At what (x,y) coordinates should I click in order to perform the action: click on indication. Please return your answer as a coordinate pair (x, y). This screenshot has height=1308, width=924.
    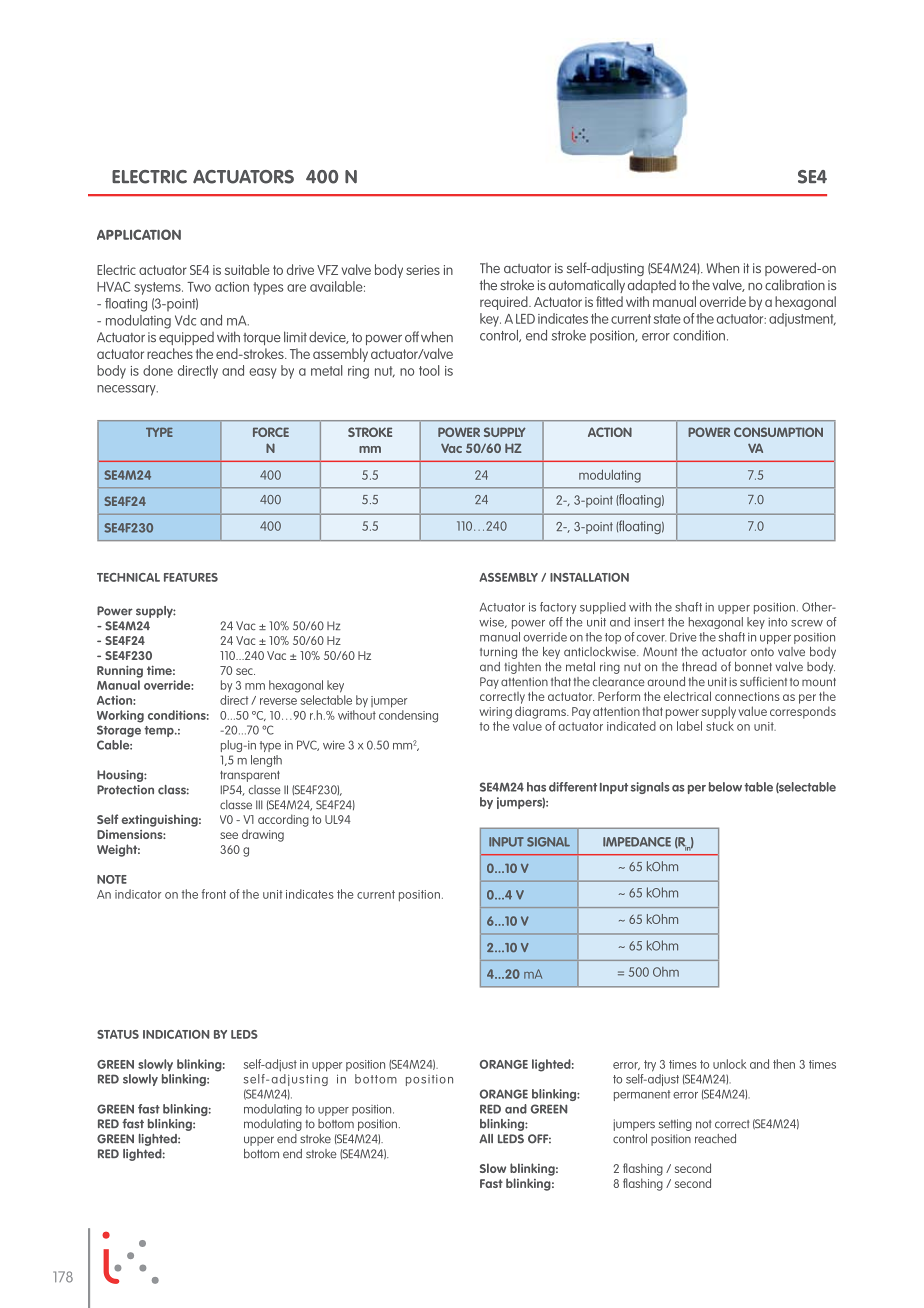
    Looking at the image, I should click on (176, 1034).
